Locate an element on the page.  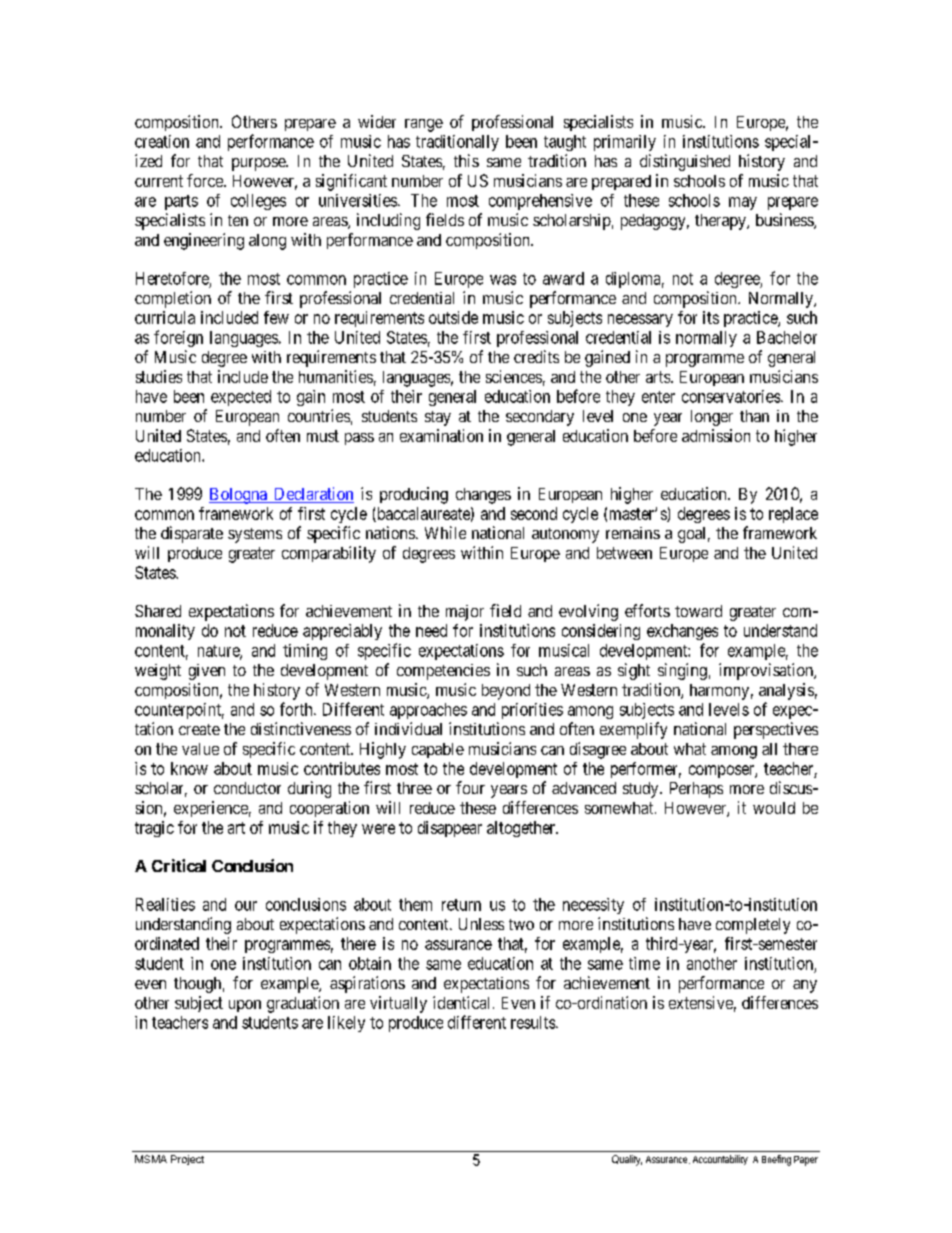
Perhaps is located at coordinates (696, 790).
